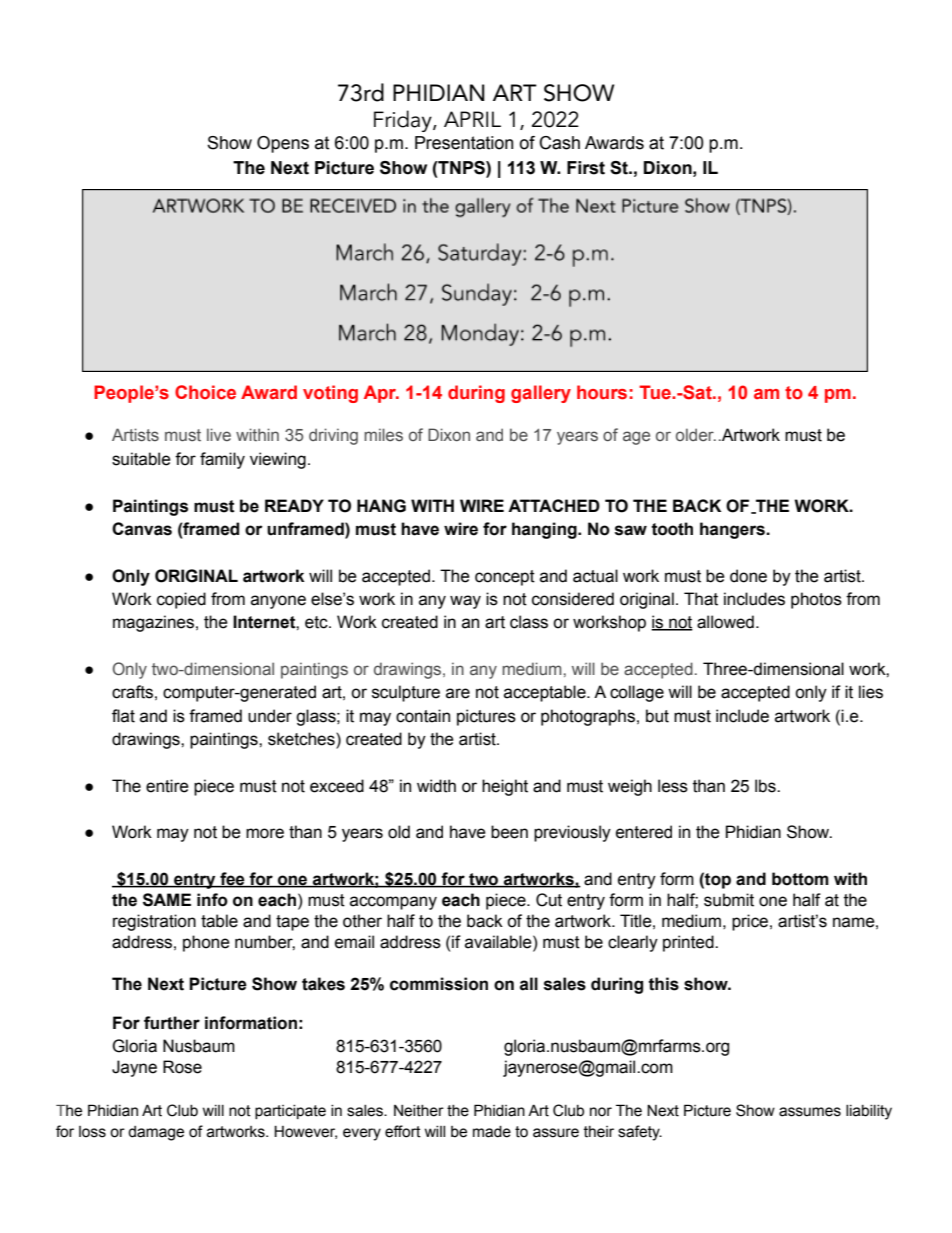 This screenshot has height=1233, width=952. I want to click on Opens, so click(283, 144).
